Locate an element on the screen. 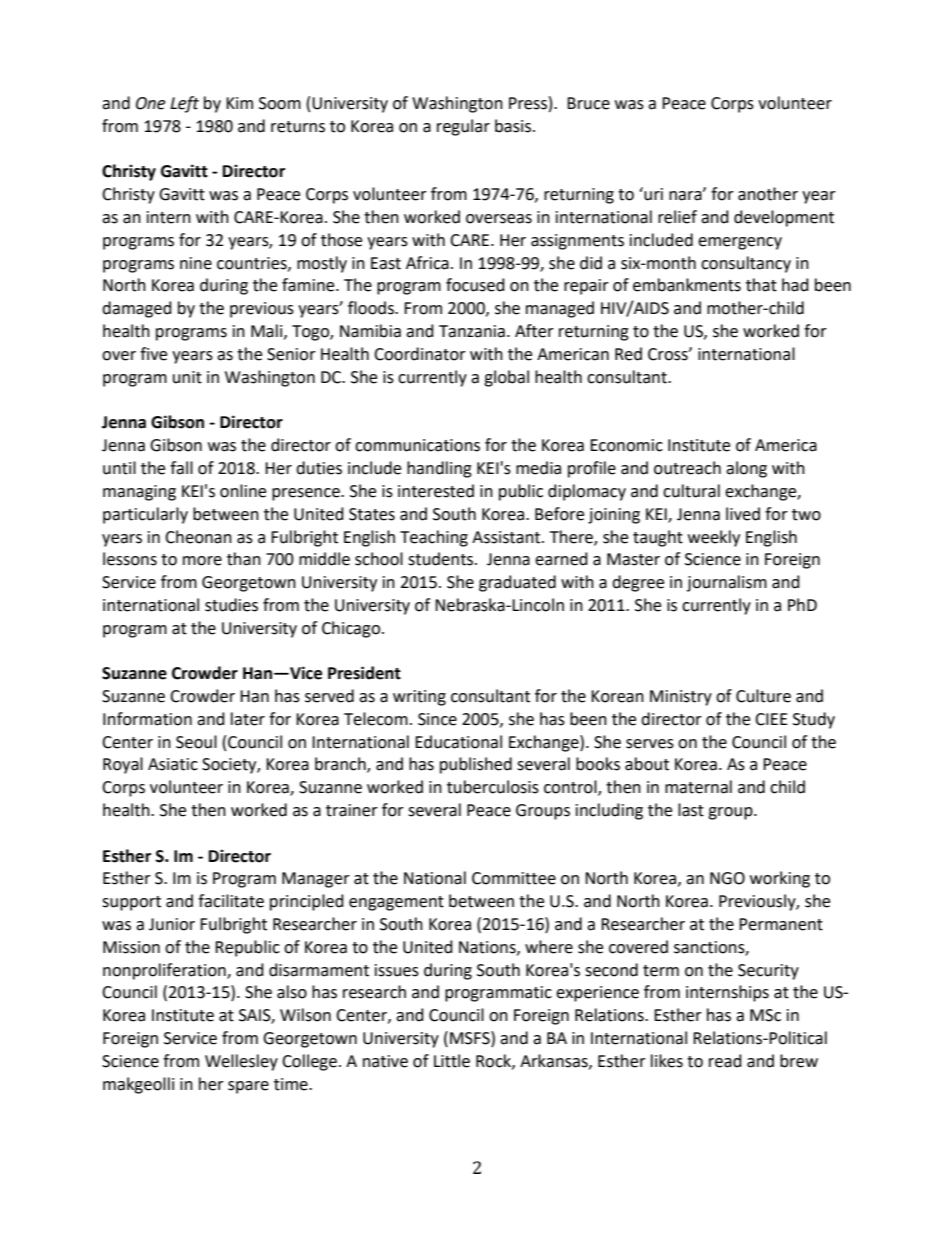 The width and height of the screenshot is (952, 1233). handling is located at coordinates (439, 469).
